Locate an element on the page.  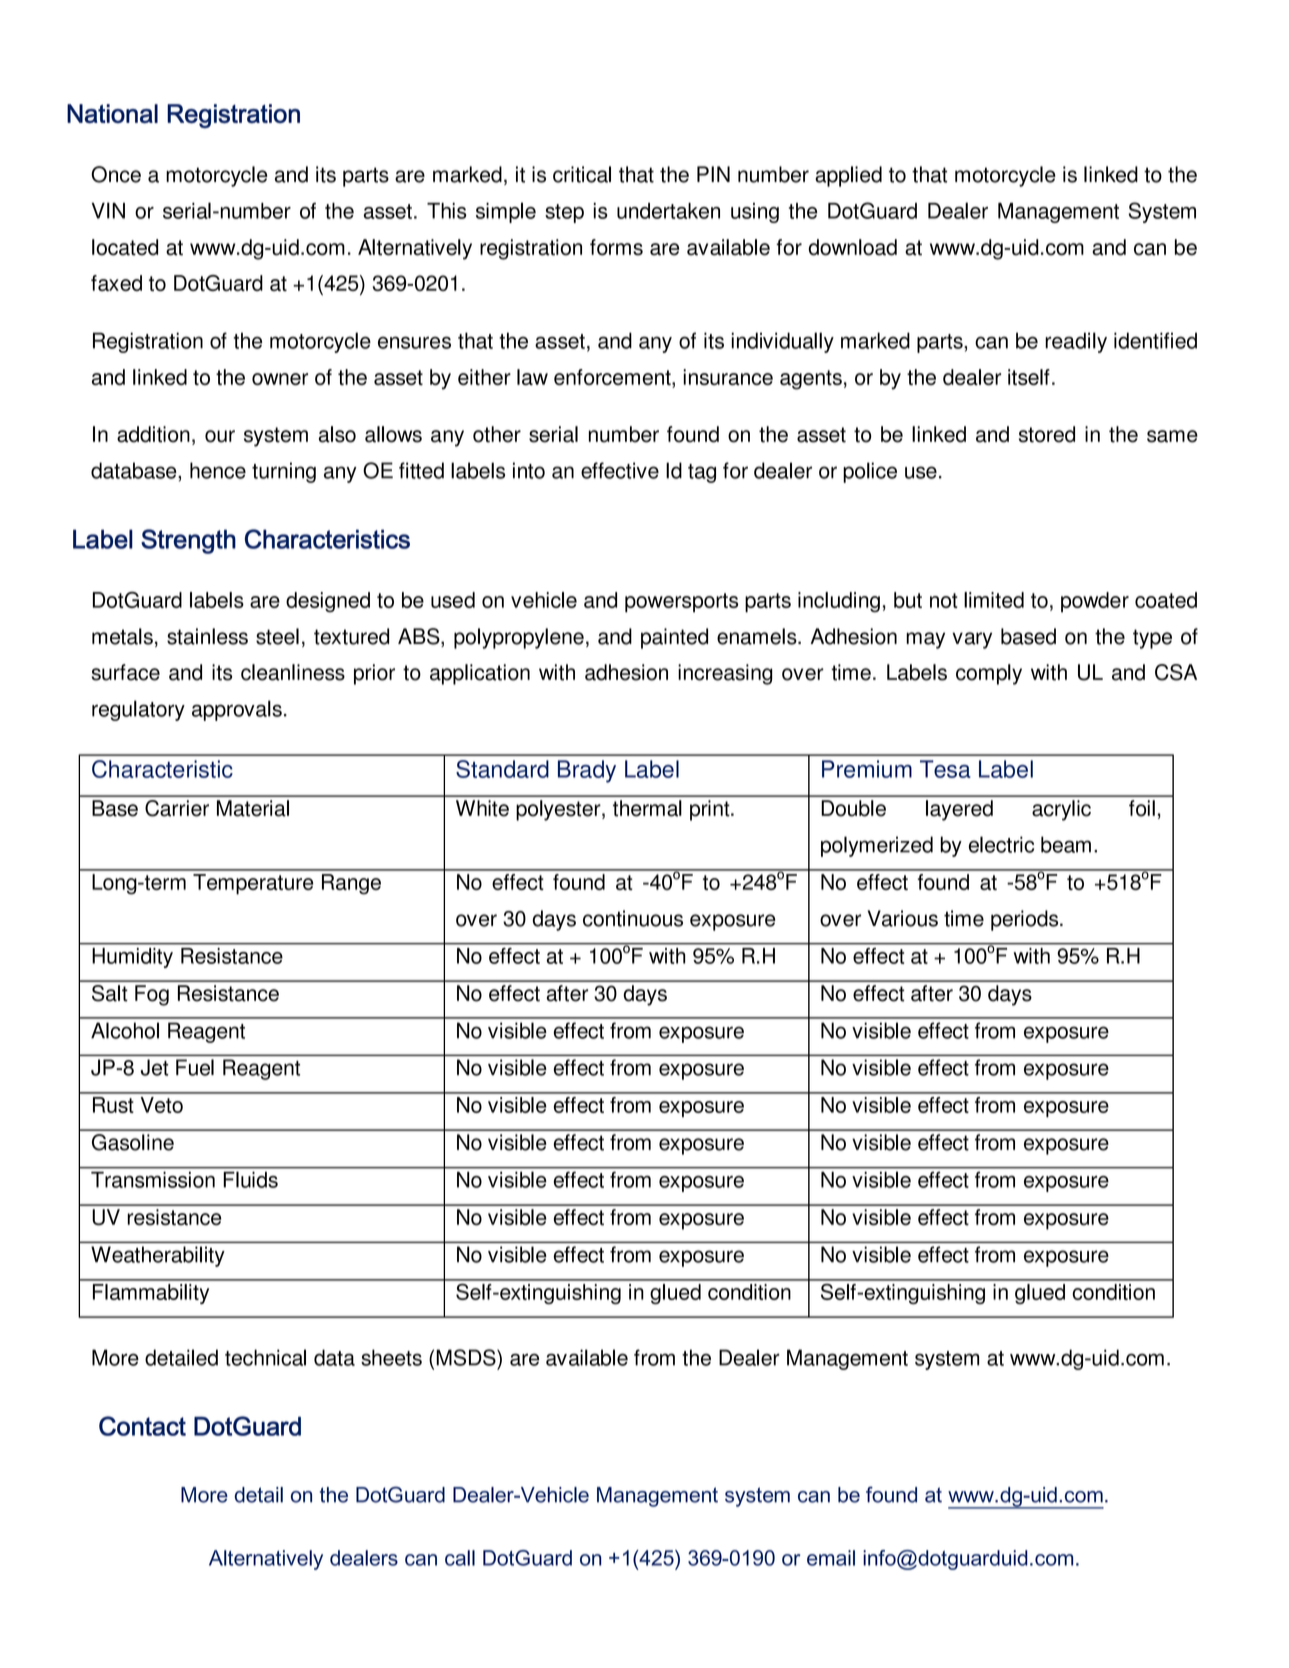
Fluids is located at coordinates (251, 1180).
